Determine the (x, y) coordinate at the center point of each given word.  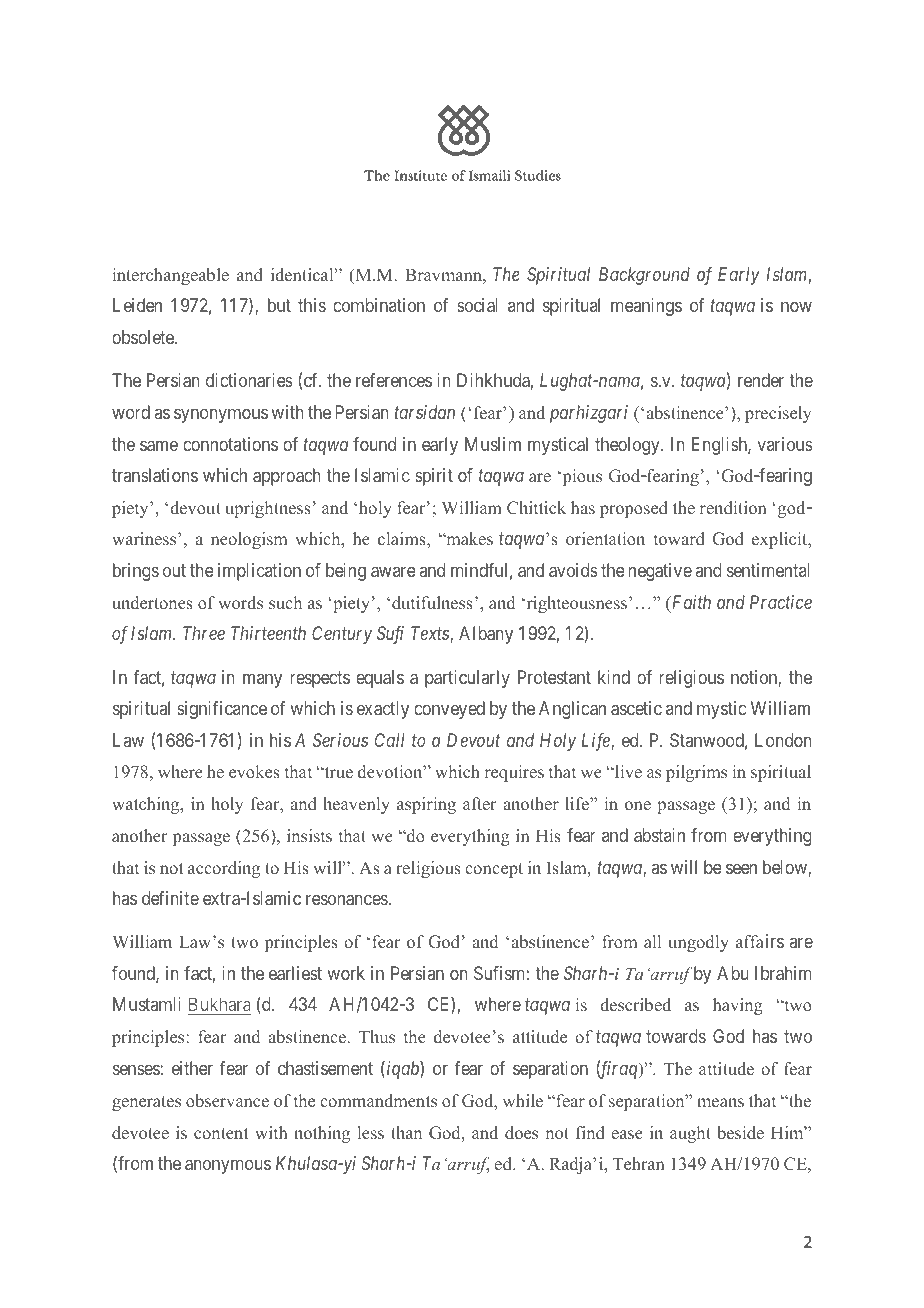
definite (170, 898)
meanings (646, 307)
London (783, 740)
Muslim (493, 444)
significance (222, 710)
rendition (733, 508)
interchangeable (170, 276)
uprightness (268, 509)
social (477, 305)
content (221, 1133)
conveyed (449, 710)
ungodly (698, 943)
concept (494, 870)
